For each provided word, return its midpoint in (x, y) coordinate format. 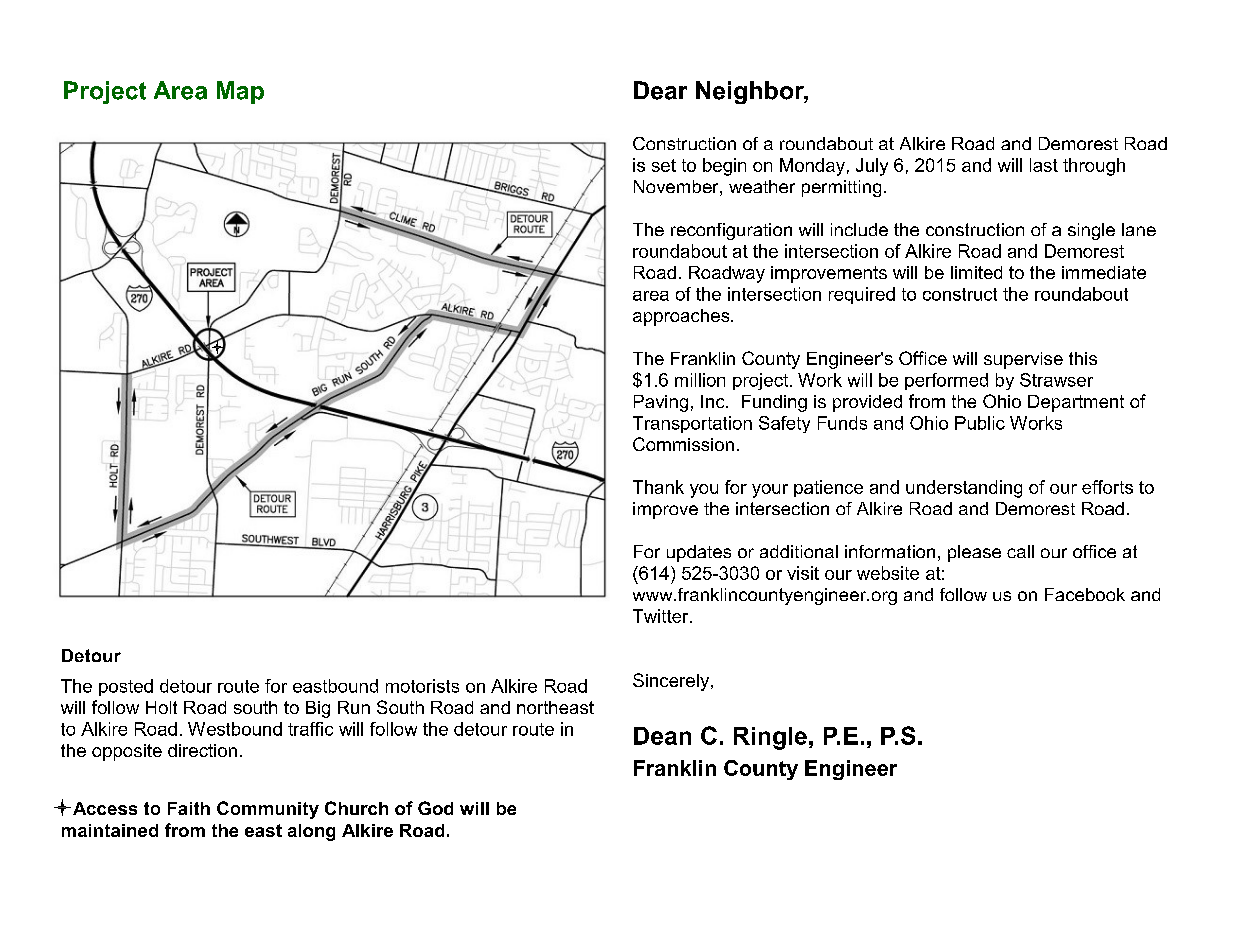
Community (268, 810)
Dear (660, 90)
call (1020, 551)
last (1044, 165)
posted (126, 687)
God (435, 808)
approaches (682, 317)
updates (699, 553)
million (700, 380)
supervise (1023, 360)
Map (240, 92)
